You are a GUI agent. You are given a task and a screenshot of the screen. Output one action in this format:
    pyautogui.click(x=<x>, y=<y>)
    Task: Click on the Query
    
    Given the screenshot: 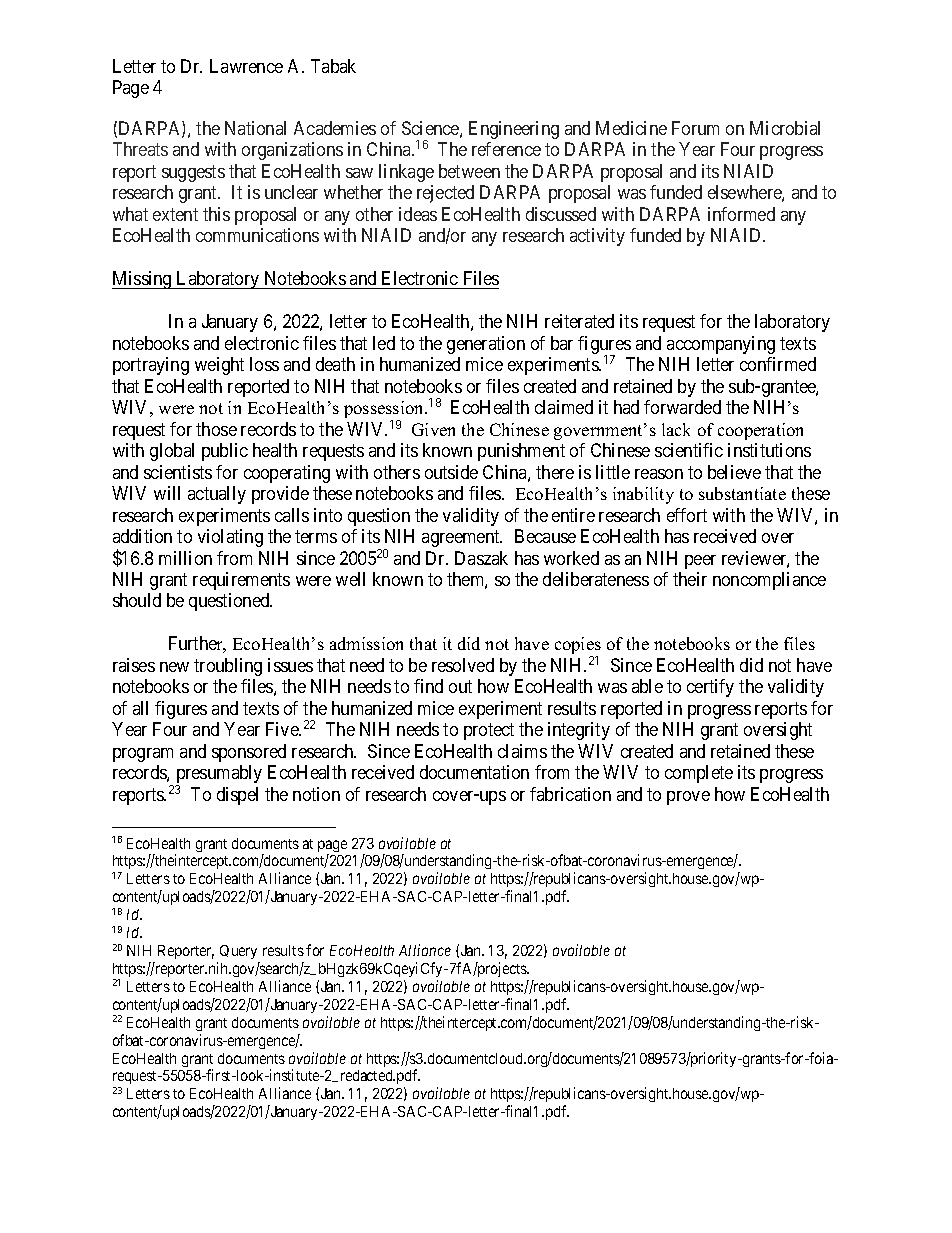 What is the action you would take?
    pyautogui.click(x=238, y=952)
